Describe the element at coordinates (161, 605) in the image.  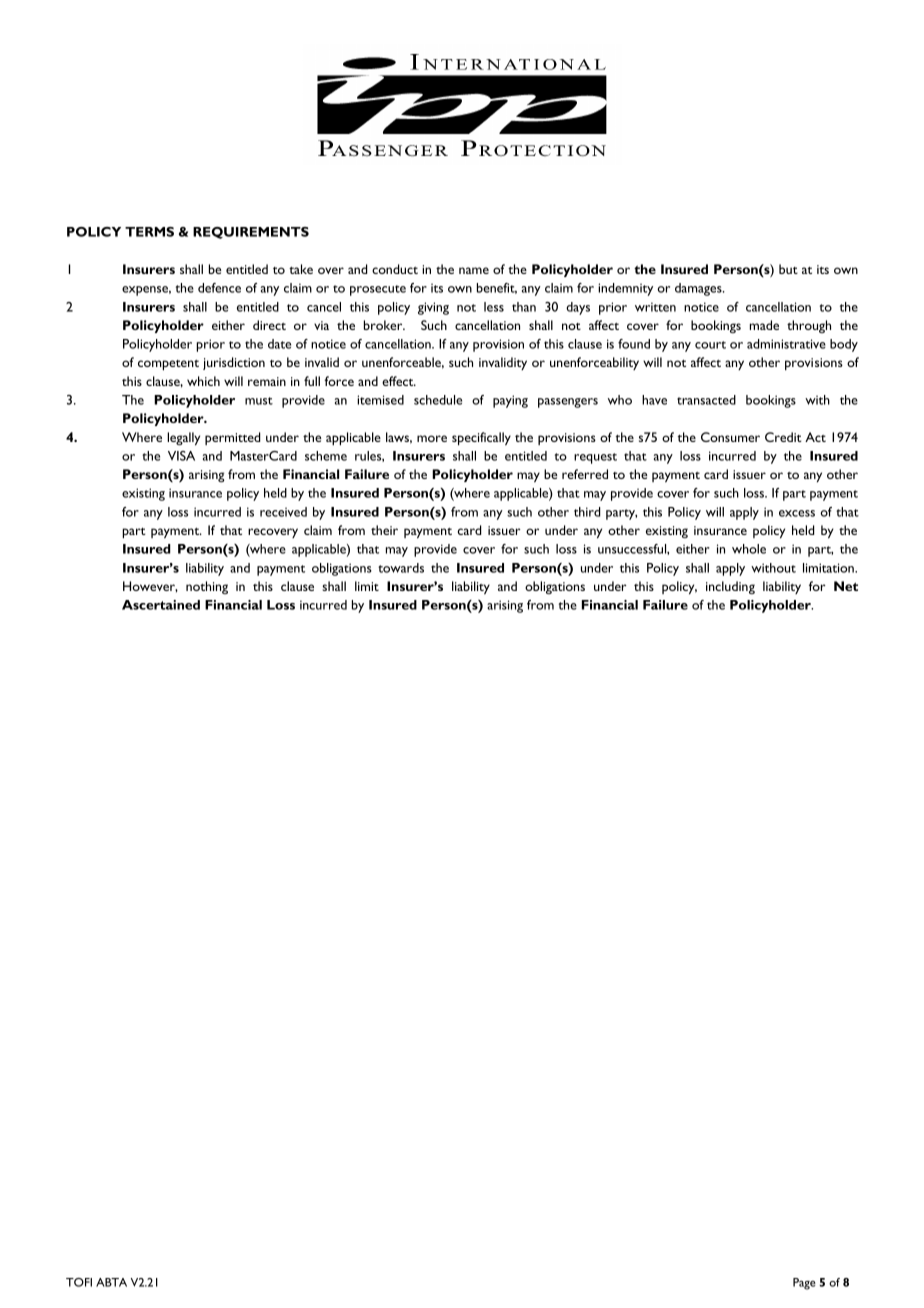
I see `Ascertained` at that location.
